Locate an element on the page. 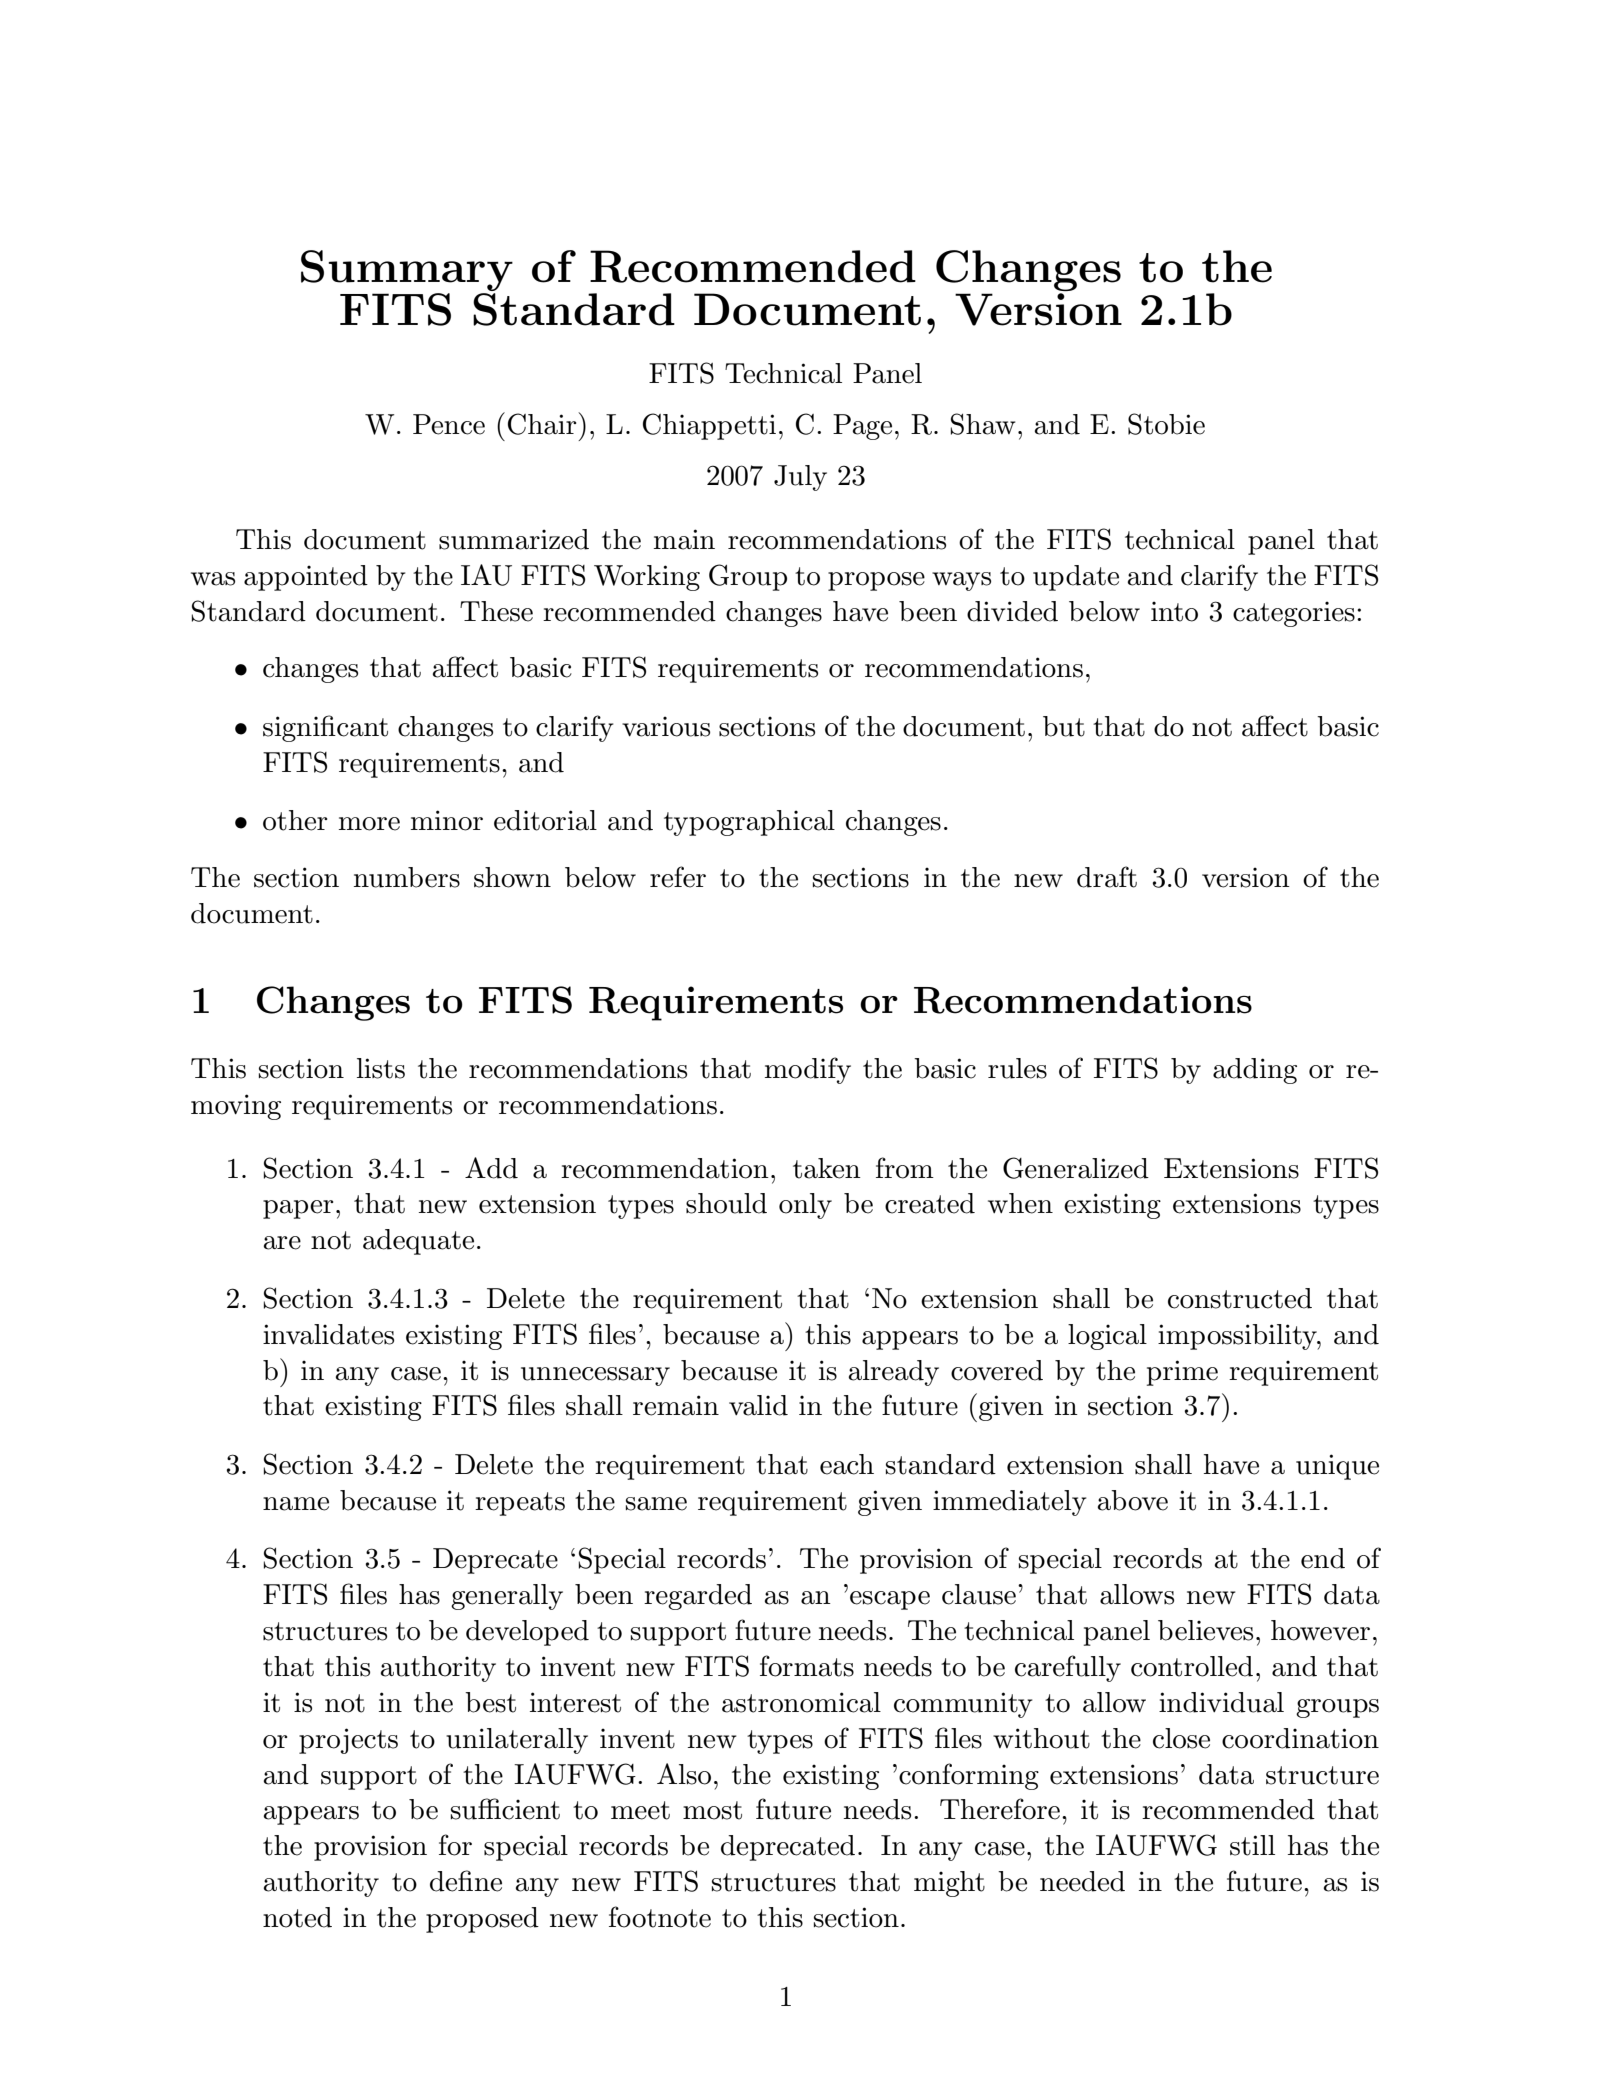 Image resolution: width=1620 pixels, height=2096 pixels. most is located at coordinates (712, 1810).
